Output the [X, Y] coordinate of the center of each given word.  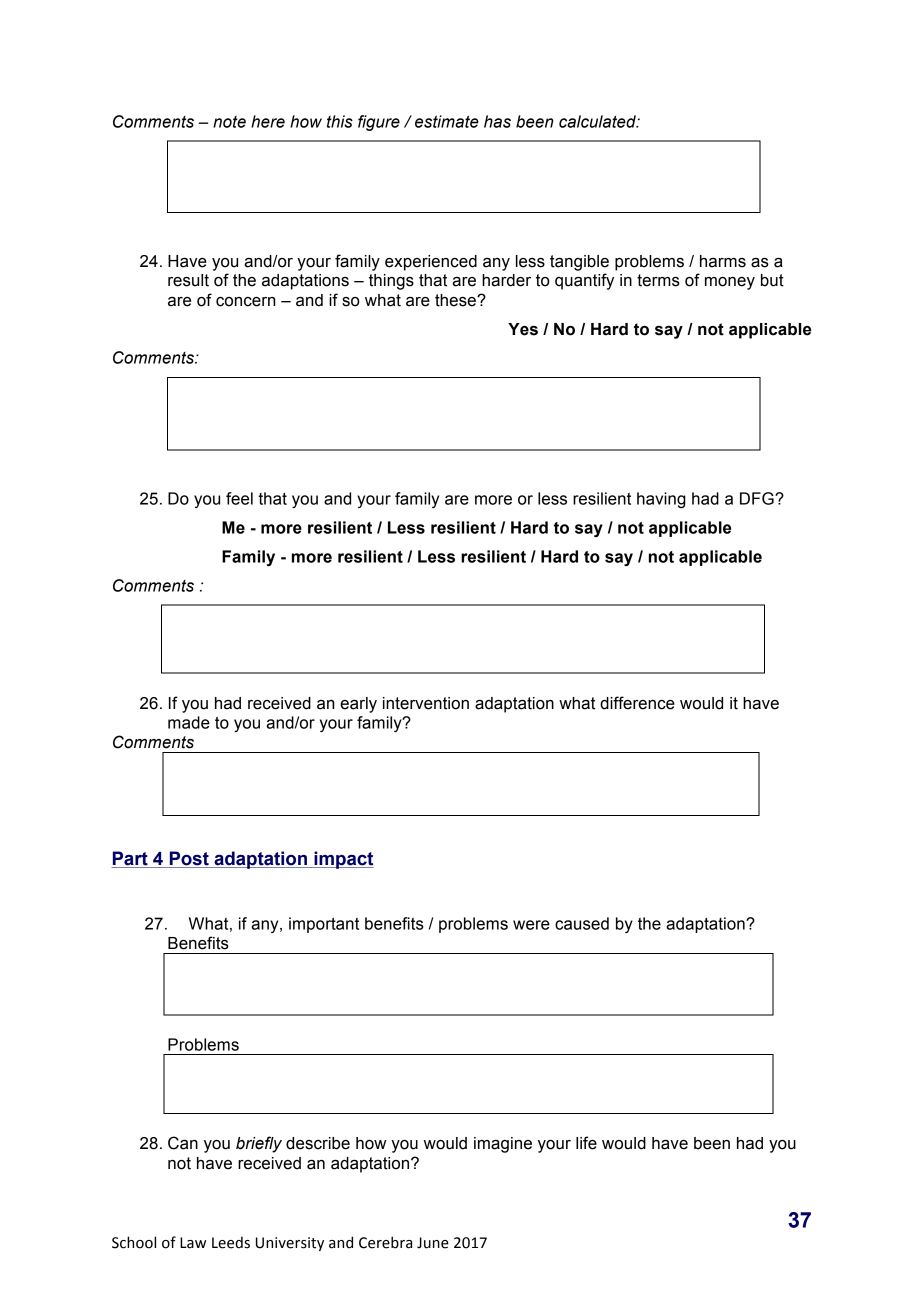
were [531, 925]
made [189, 722]
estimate [447, 121]
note [229, 121]
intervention [426, 703]
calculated [598, 121]
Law [193, 1243]
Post [189, 859]
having [661, 500]
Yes [523, 329]
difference [637, 703]
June [433, 1243]
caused [582, 923]
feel [239, 498]
